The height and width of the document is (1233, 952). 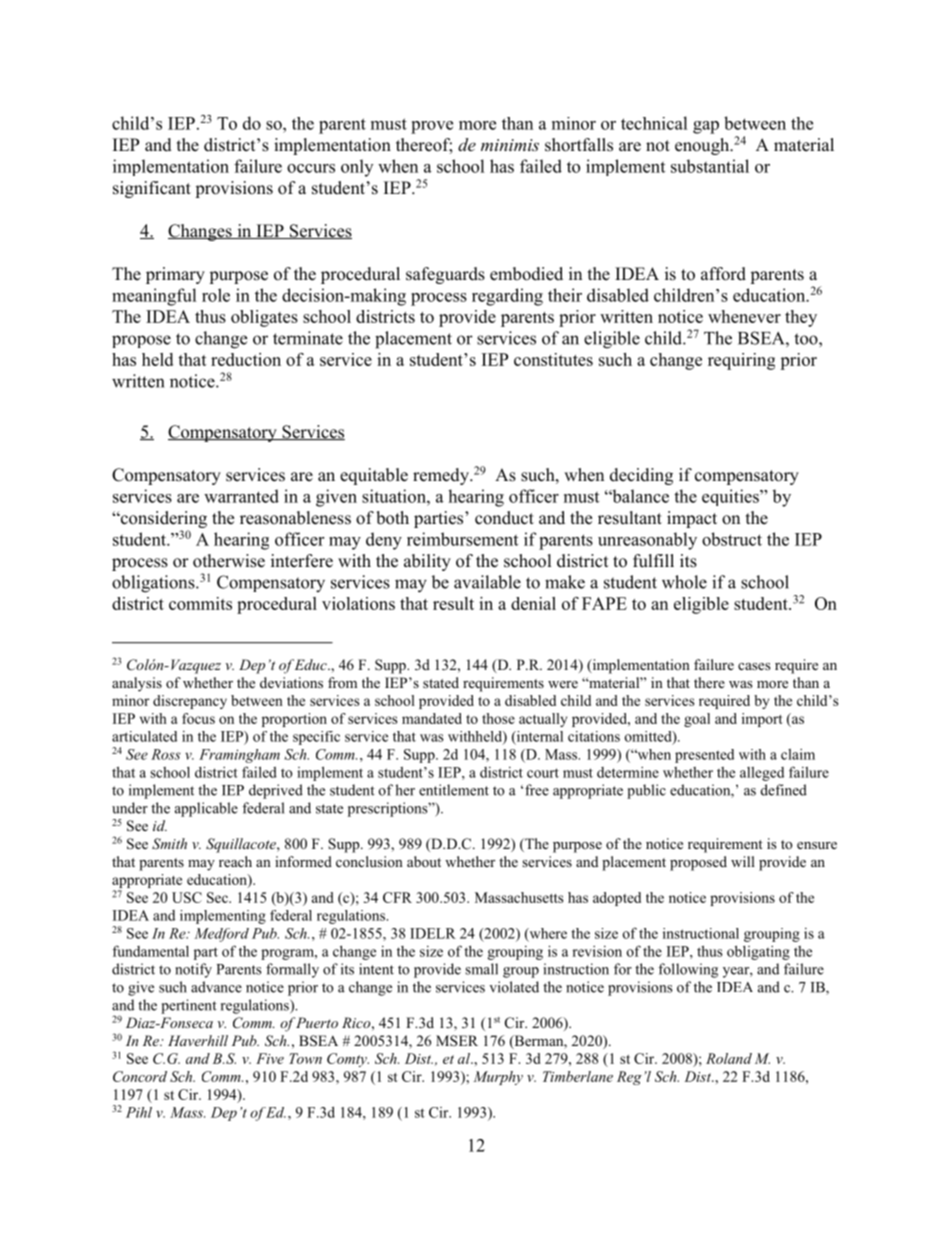 I want to click on conduct, so click(x=504, y=518).
